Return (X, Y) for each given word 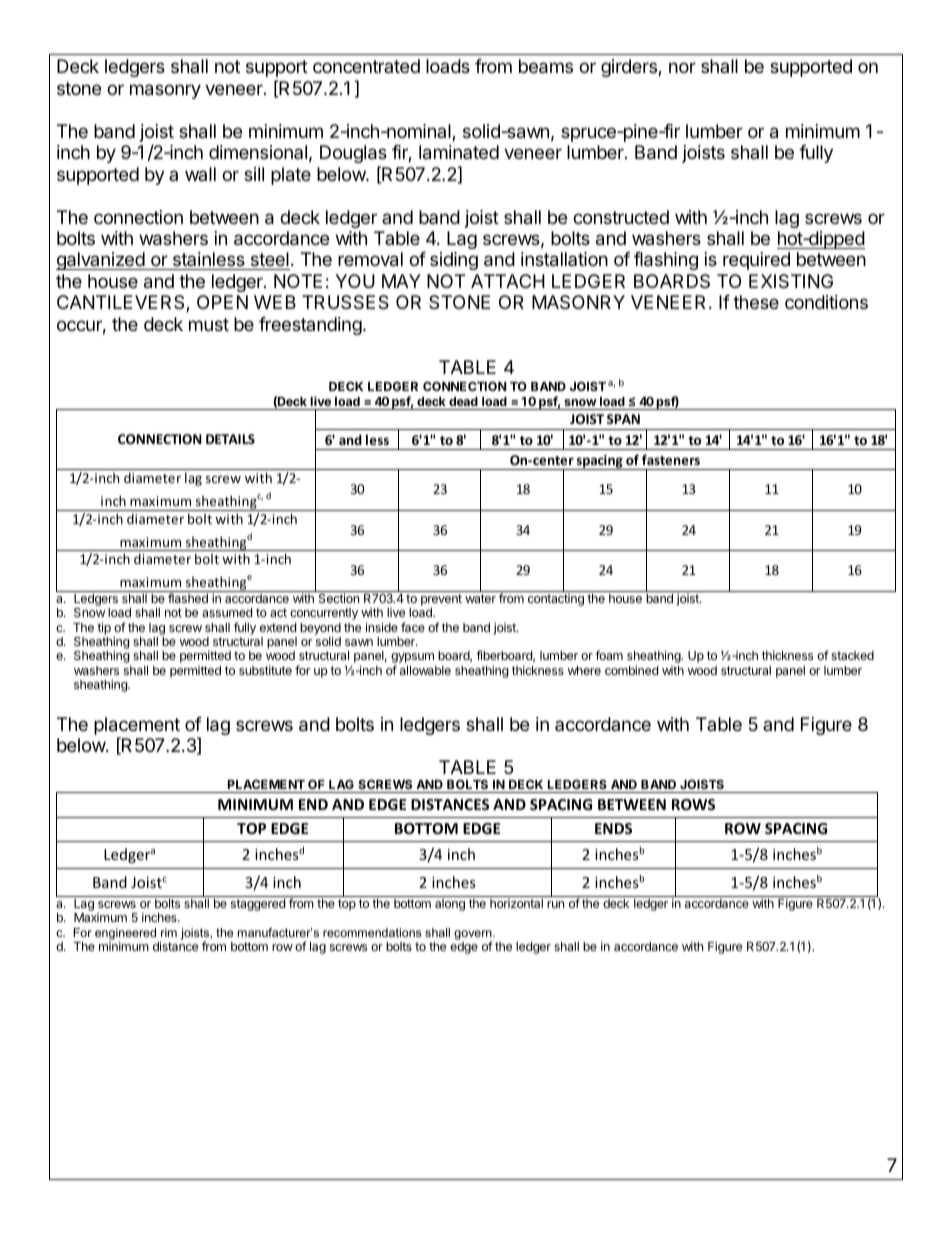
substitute (265, 670)
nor (682, 67)
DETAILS (230, 439)
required (756, 261)
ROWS (693, 804)
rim (169, 932)
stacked (852, 655)
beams (546, 66)
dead (463, 401)
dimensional (258, 152)
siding (454, 261)
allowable (425, 670)
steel (269, 261)
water (480, 598)
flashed (188, 598)
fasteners (671, 459)
